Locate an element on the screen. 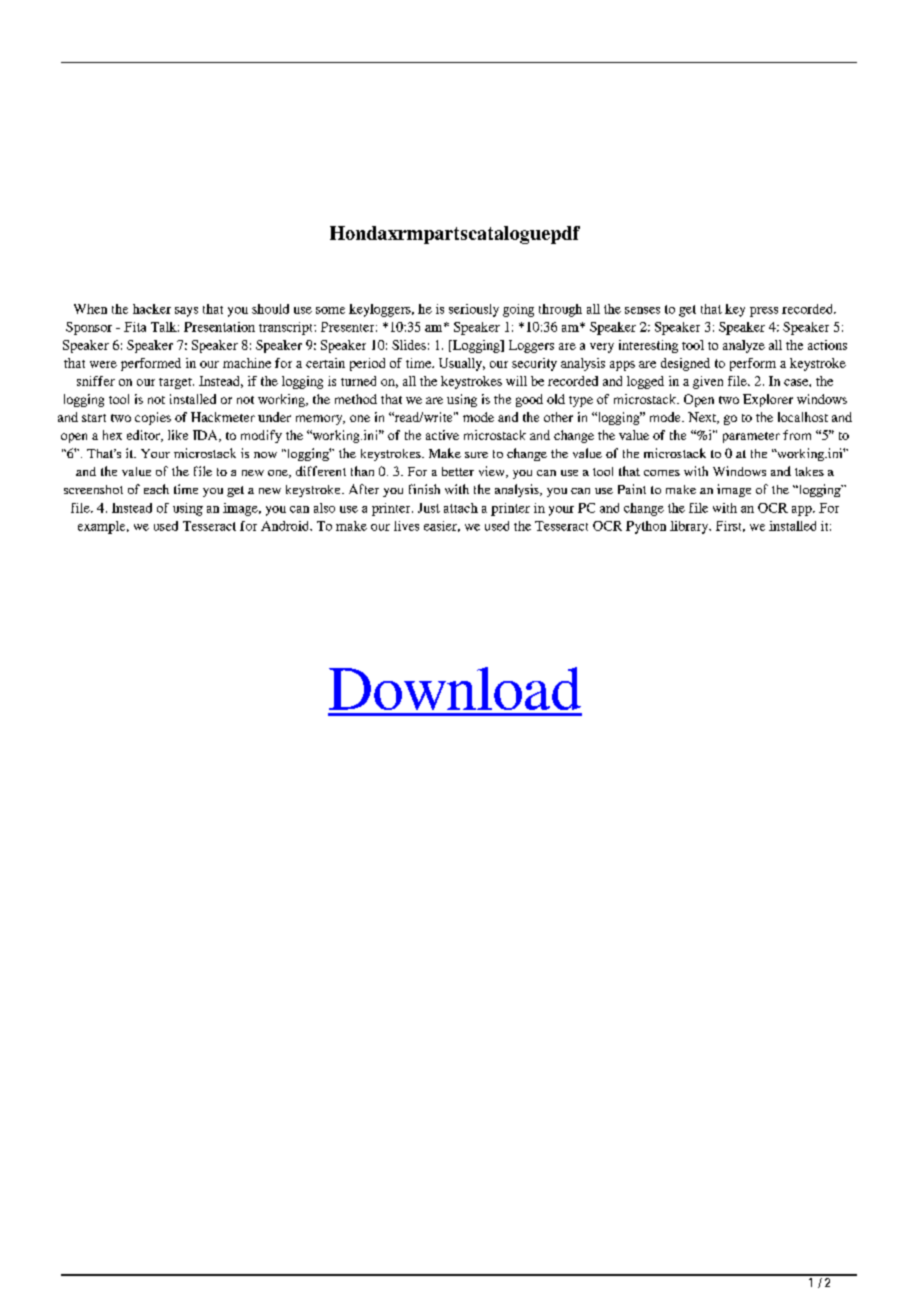 The height and width of the screenshot is (1316, 918). press is located at coordinates (764, 312).
